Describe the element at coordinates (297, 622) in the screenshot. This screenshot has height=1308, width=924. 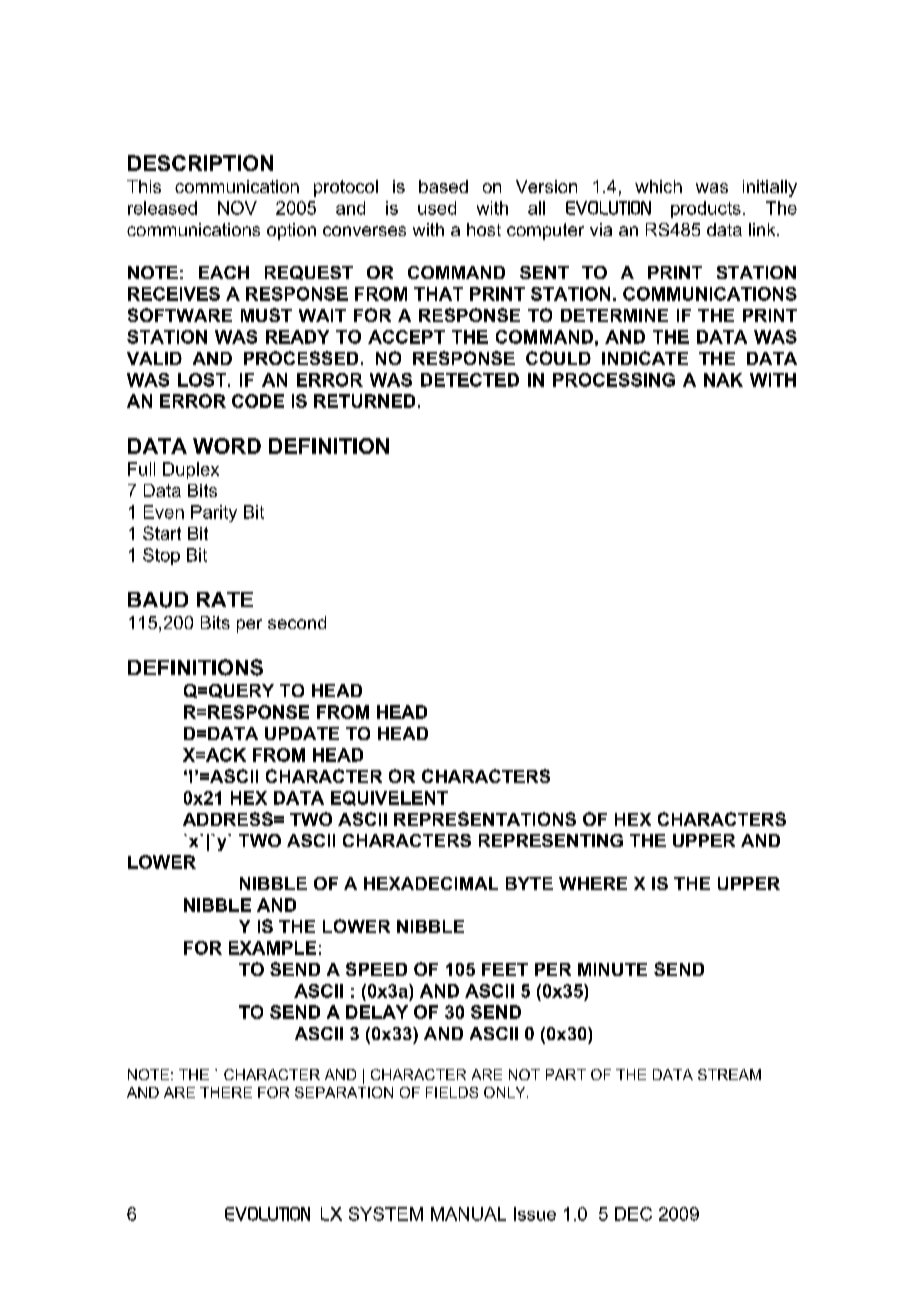
I see `second` at that location.
